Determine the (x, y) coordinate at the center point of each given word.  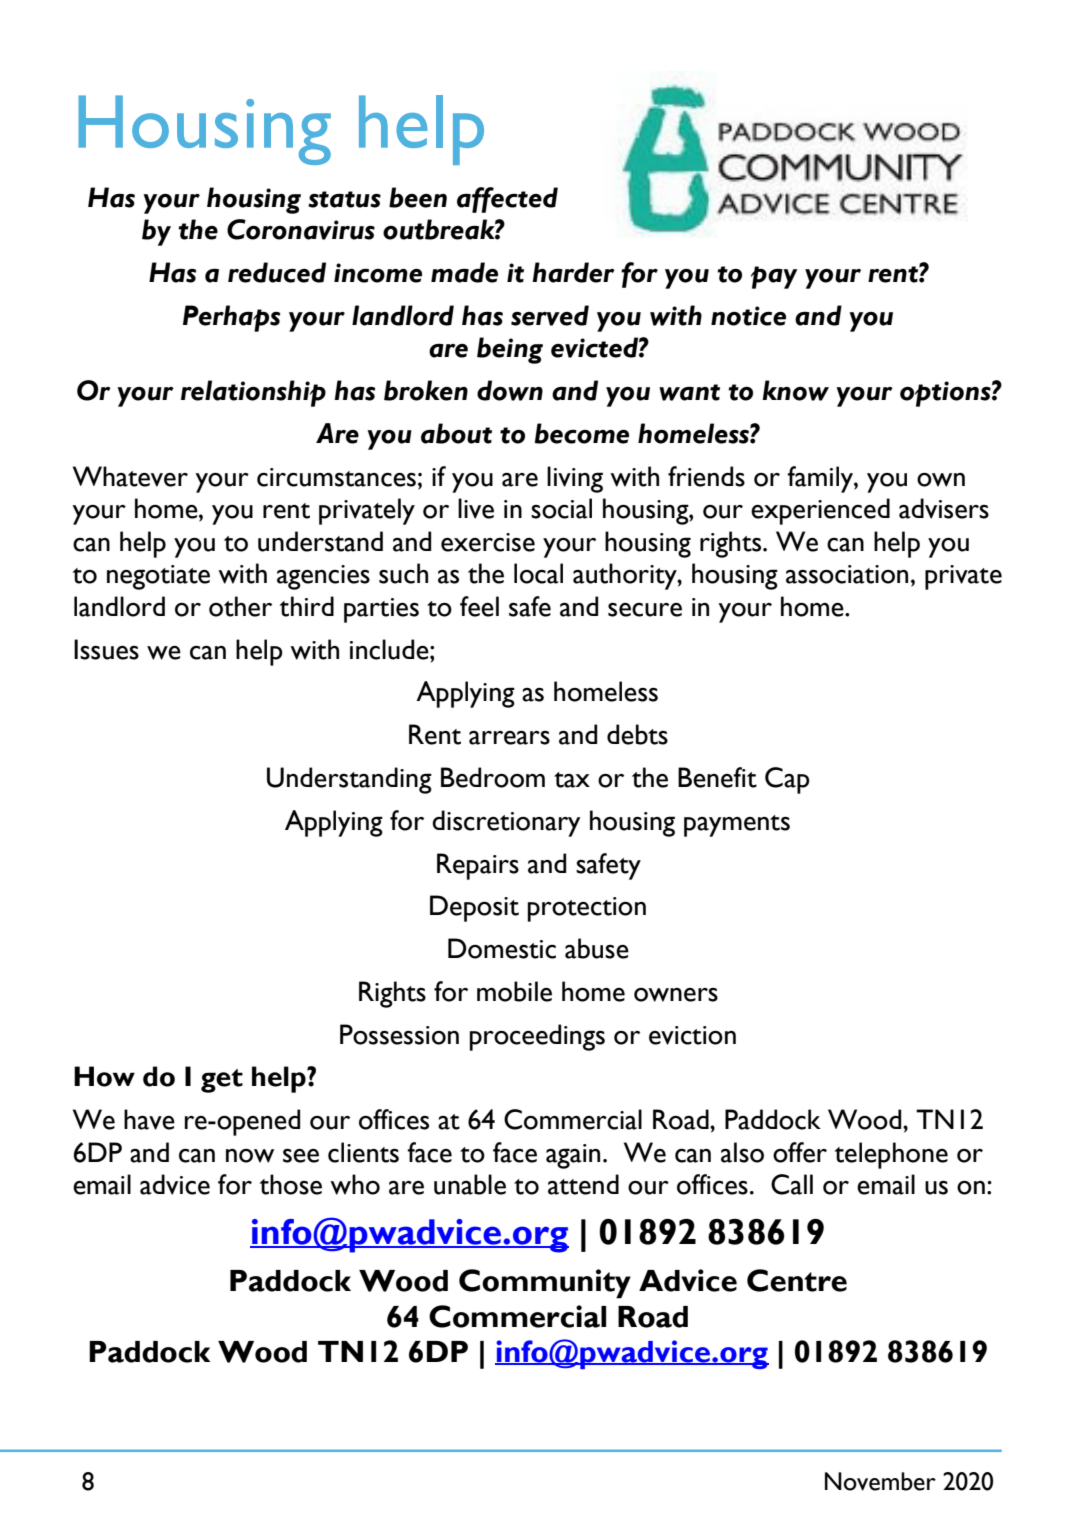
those (291, 1184)
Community (545, 1284)
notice (748, 316)
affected (507, 200)
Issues (106, 649)
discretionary (506, 823)
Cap (787, 780)
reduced (277, 272)
